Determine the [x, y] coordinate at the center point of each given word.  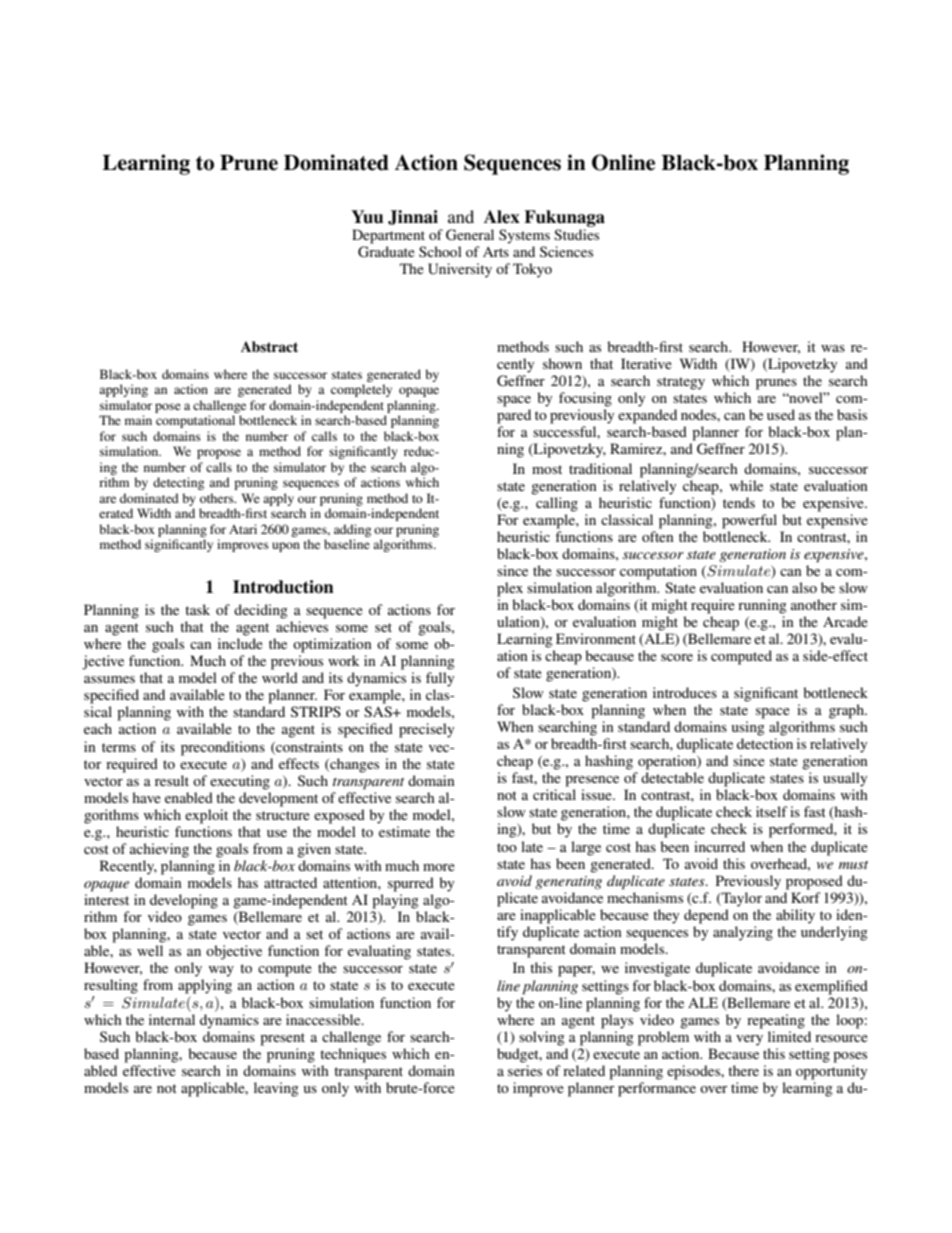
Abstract [269, 347]
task [197, 609]
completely [361, 390]
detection [765, 743]
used [781, 414]
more [439, 867]
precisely [426, 730]
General [470, 235]
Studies [576, 234]
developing [184, 901]
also [804, 587]
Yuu [367, 217]
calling [557, 504]
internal [172, 1019]
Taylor [741, 899]
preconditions [223, 748]
